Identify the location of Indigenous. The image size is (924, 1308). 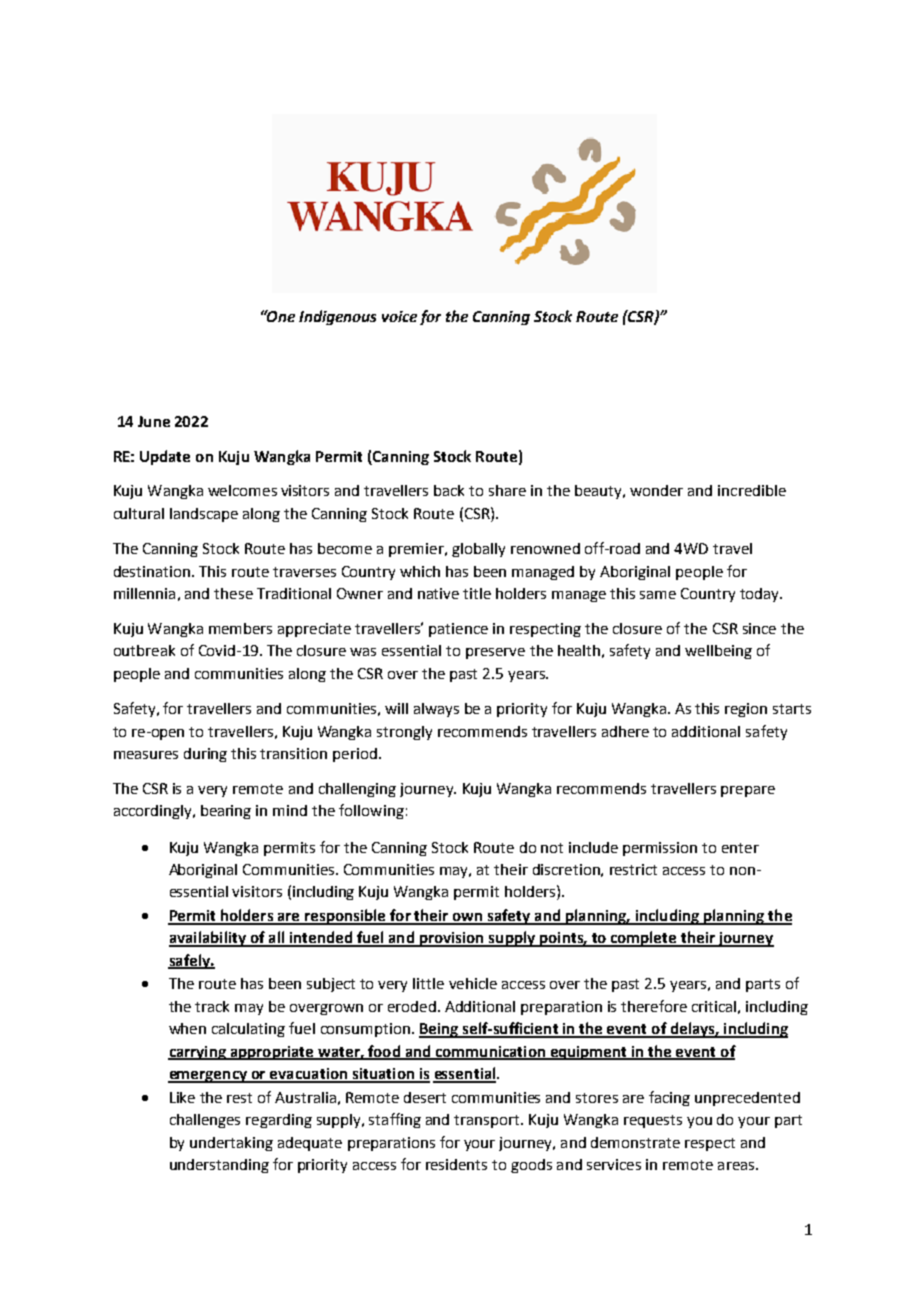
(337, 317).
